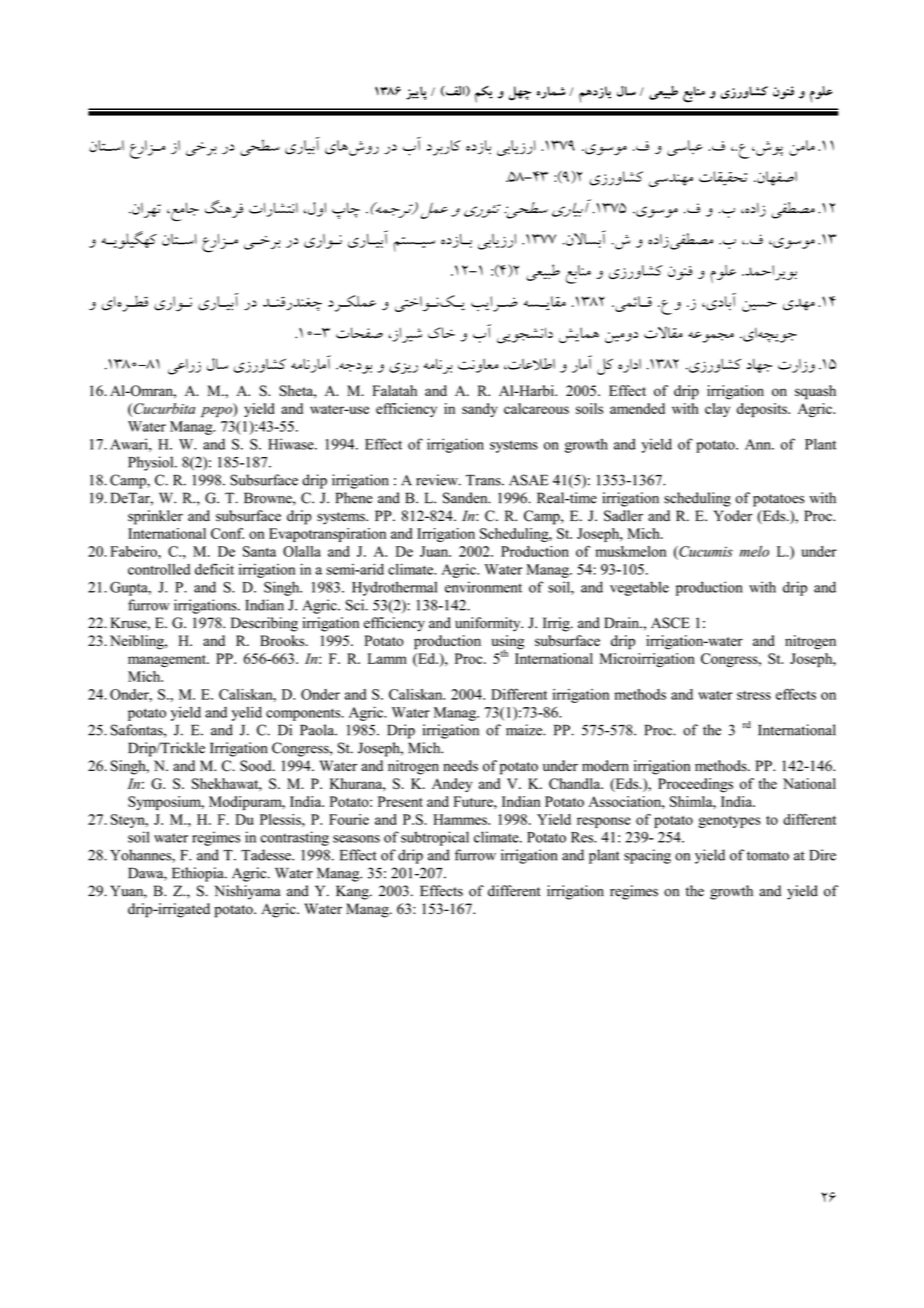 This screenshot has width=924, height=1308. What do you see at coordinates (304, 714) in the screenshot?
I see `components` at bounding box center [304, 714].
